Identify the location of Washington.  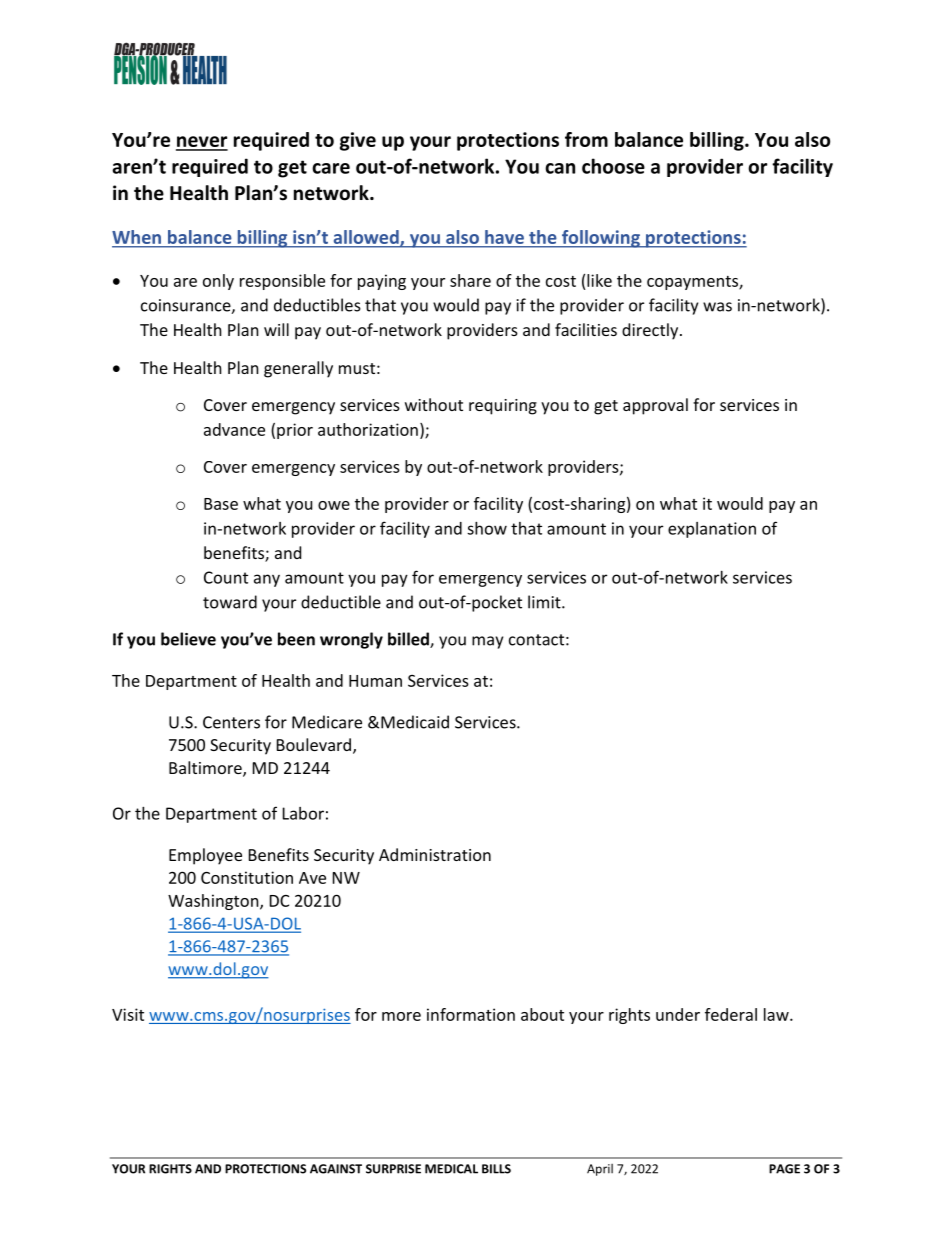
(214, 902).
